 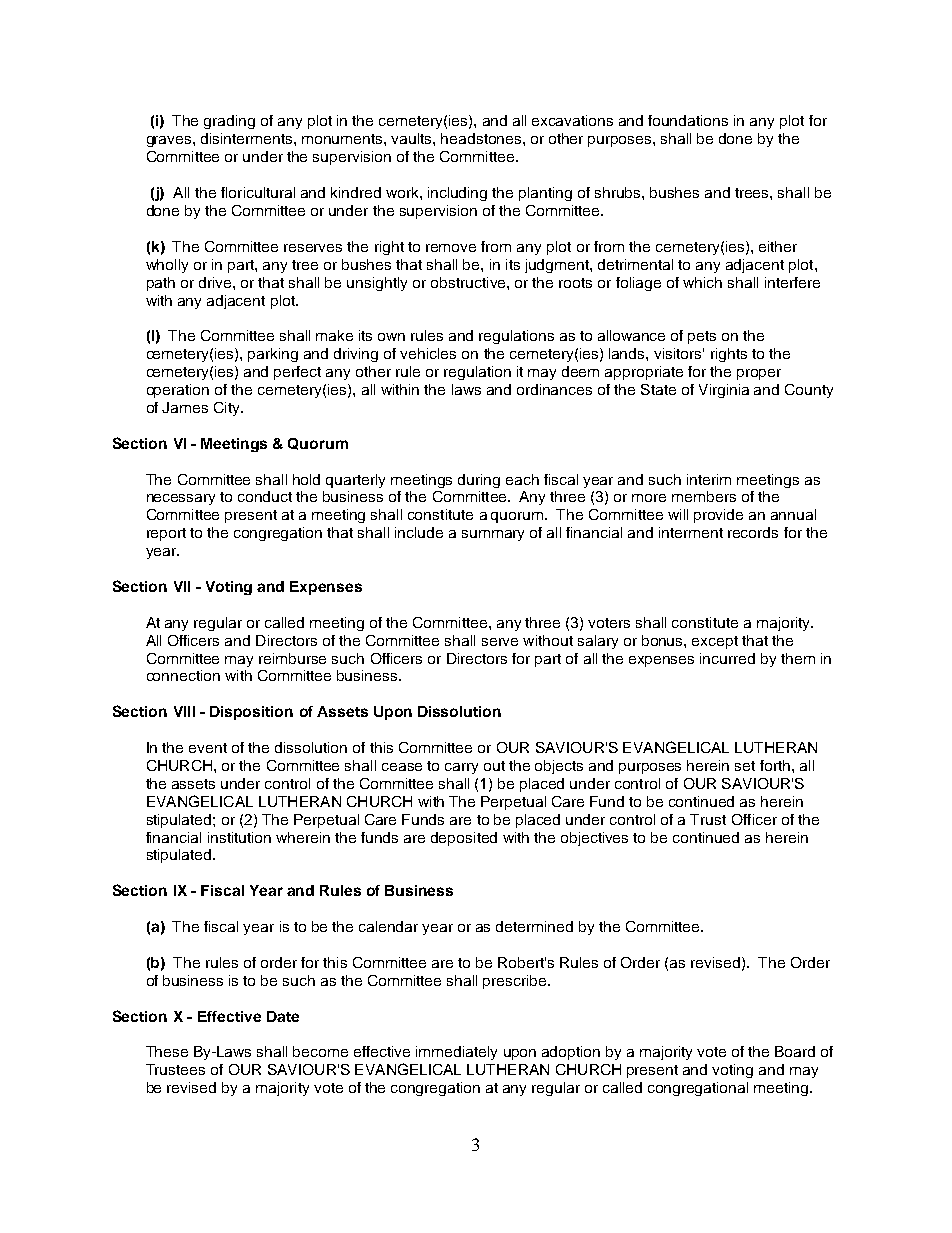 I want to click on records, so click(x=753, y=532).
